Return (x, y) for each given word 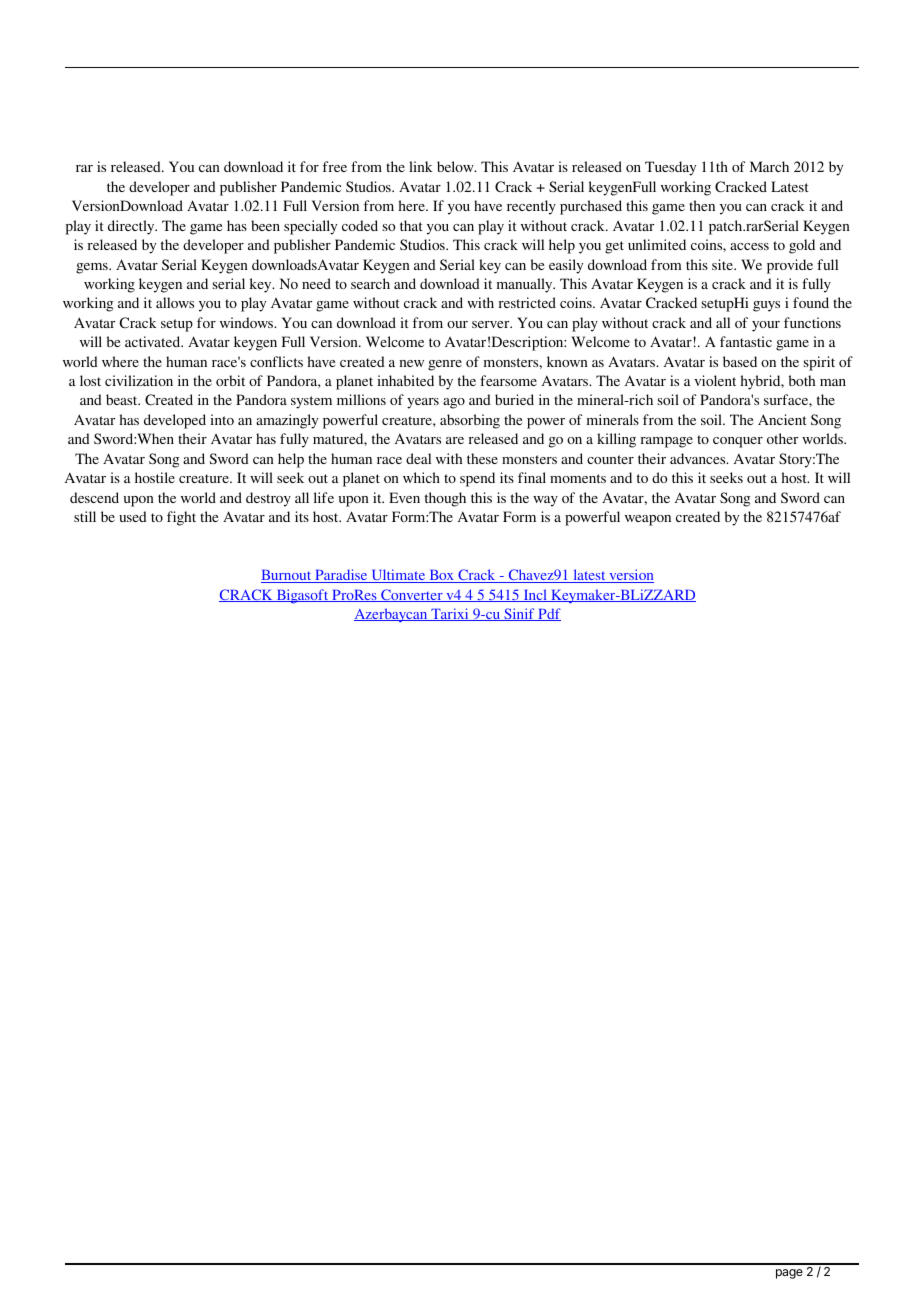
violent (715, 380)
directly (132, 227)
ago (454, 403)
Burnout (287, 576)
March (769, 166)
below (456, 166)
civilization (139, 380)
